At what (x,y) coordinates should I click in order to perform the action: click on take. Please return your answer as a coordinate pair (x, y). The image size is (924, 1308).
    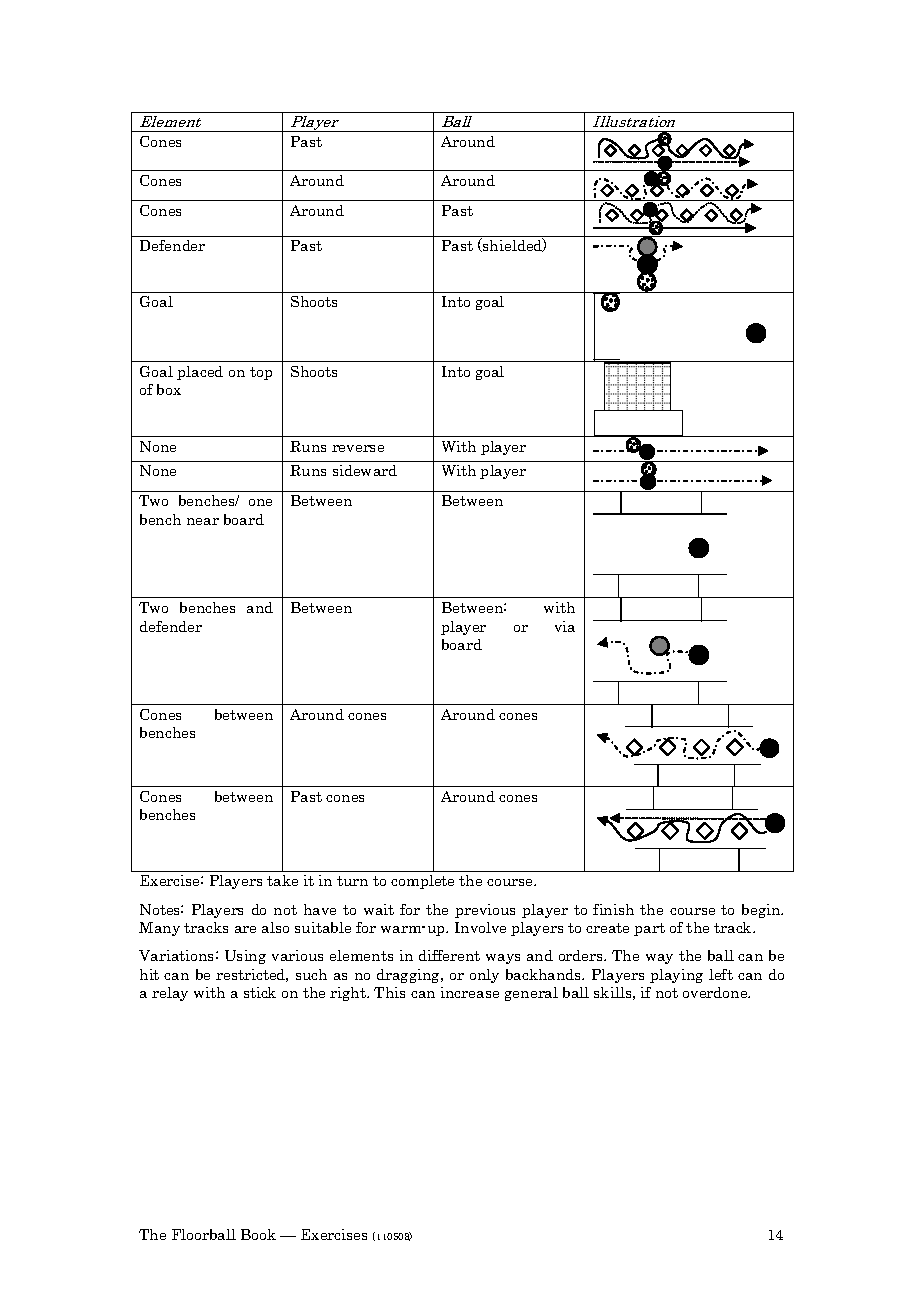
    Looking at the image, I should click on (282, 880).
